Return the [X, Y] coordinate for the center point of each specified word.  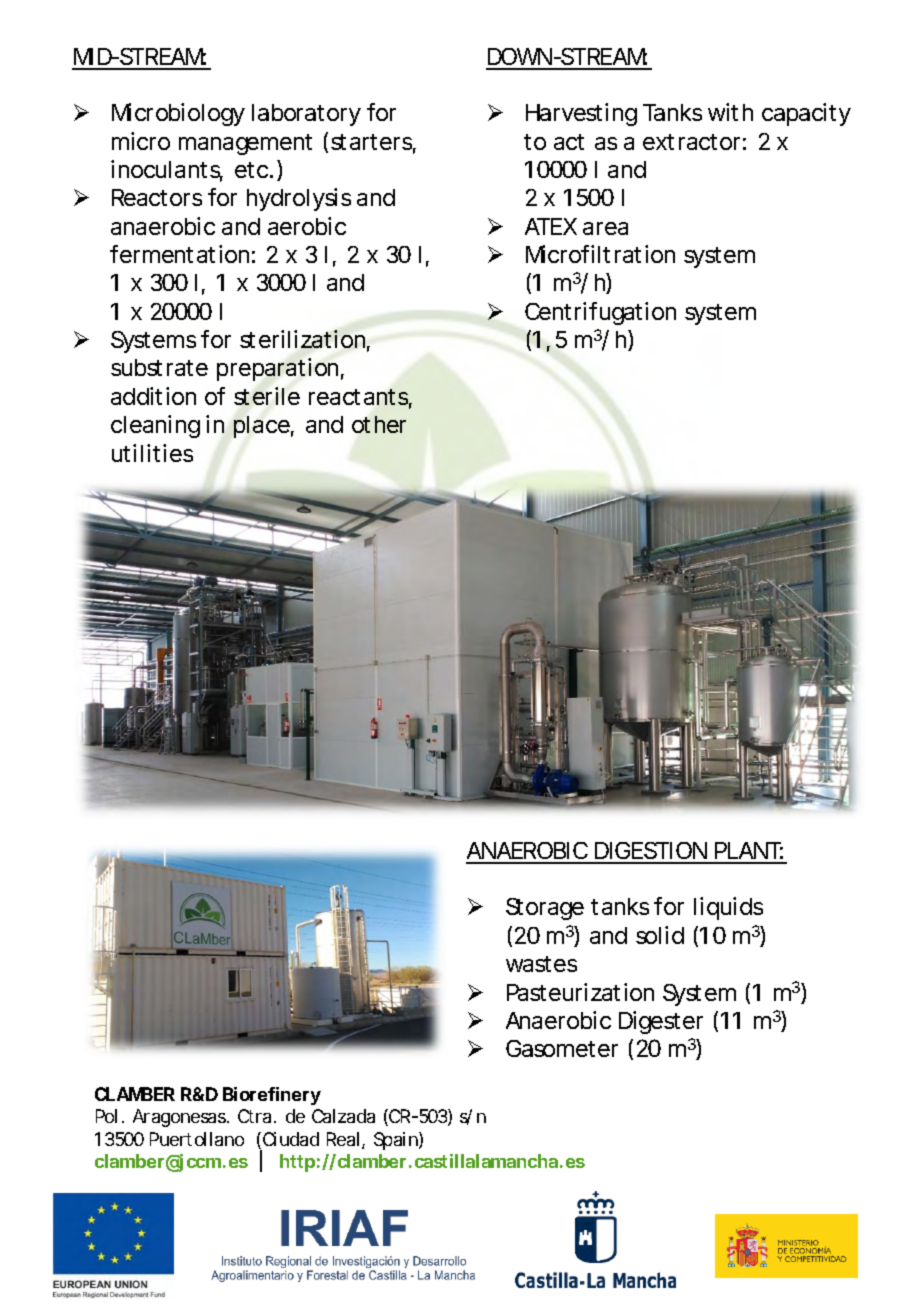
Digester [661, 1022]
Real [343, 1139]
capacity [806, 114]
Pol [106, 1116]
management [245, 144]
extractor [691, 142]
